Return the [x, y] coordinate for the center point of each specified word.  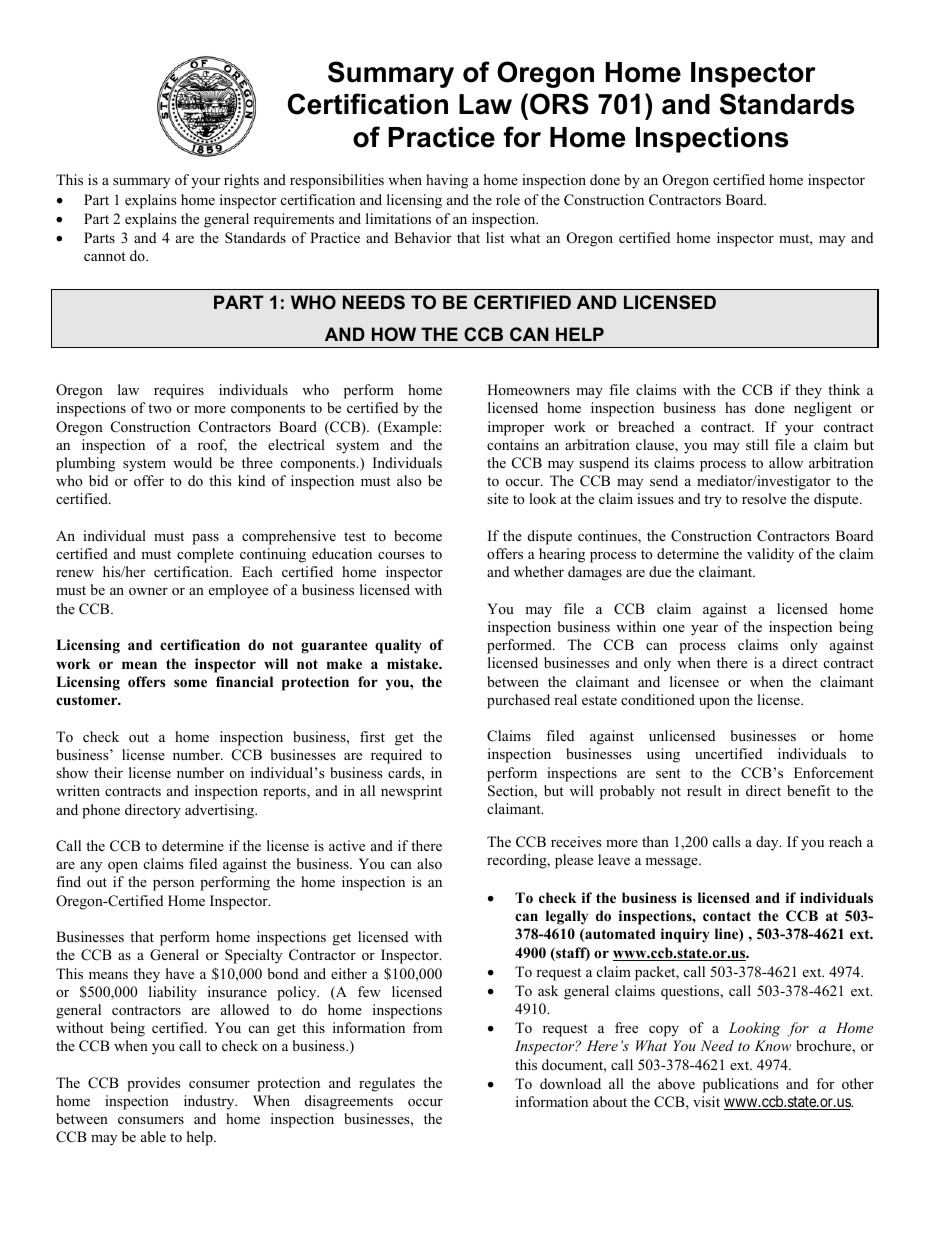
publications [741, 1085]
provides [154, 1084]
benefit [808, 790]
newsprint [411, 792]
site [497, 498]
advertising [221, 811]
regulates [387, 1084]
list [495, 237]
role [508, 199]
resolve [764, 498]
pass [205, 539]
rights [241, 181]
